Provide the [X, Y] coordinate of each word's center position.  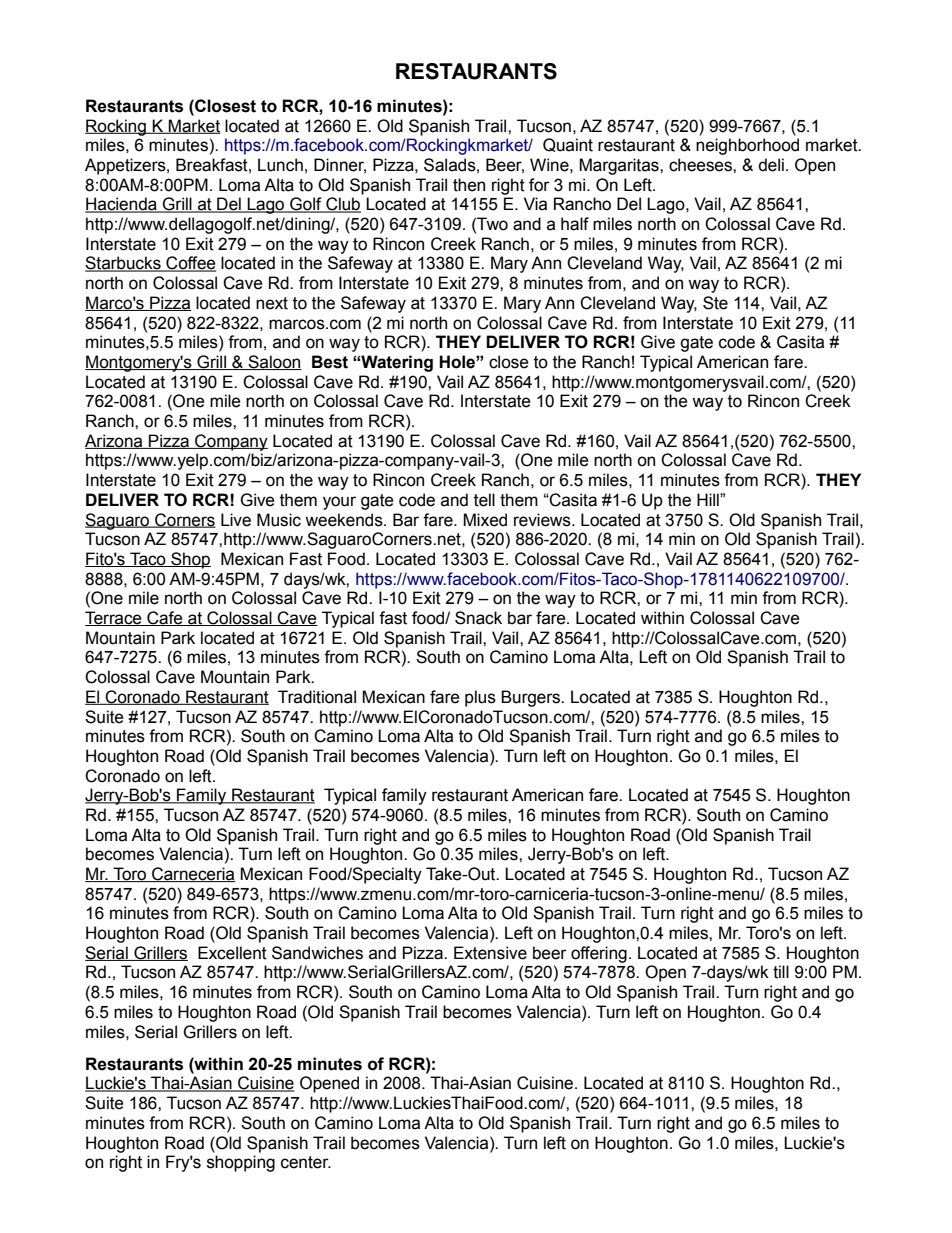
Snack [478, 618]
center [306, 1162]
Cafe [165, 618]
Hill [709, 499]
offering [599, 954]
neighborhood [747, 146]
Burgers [531, 698]
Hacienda [122, 205]
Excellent [232, 953]
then [469, 185]
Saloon [274, 362]
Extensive [490, 953]
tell [484, 500]
